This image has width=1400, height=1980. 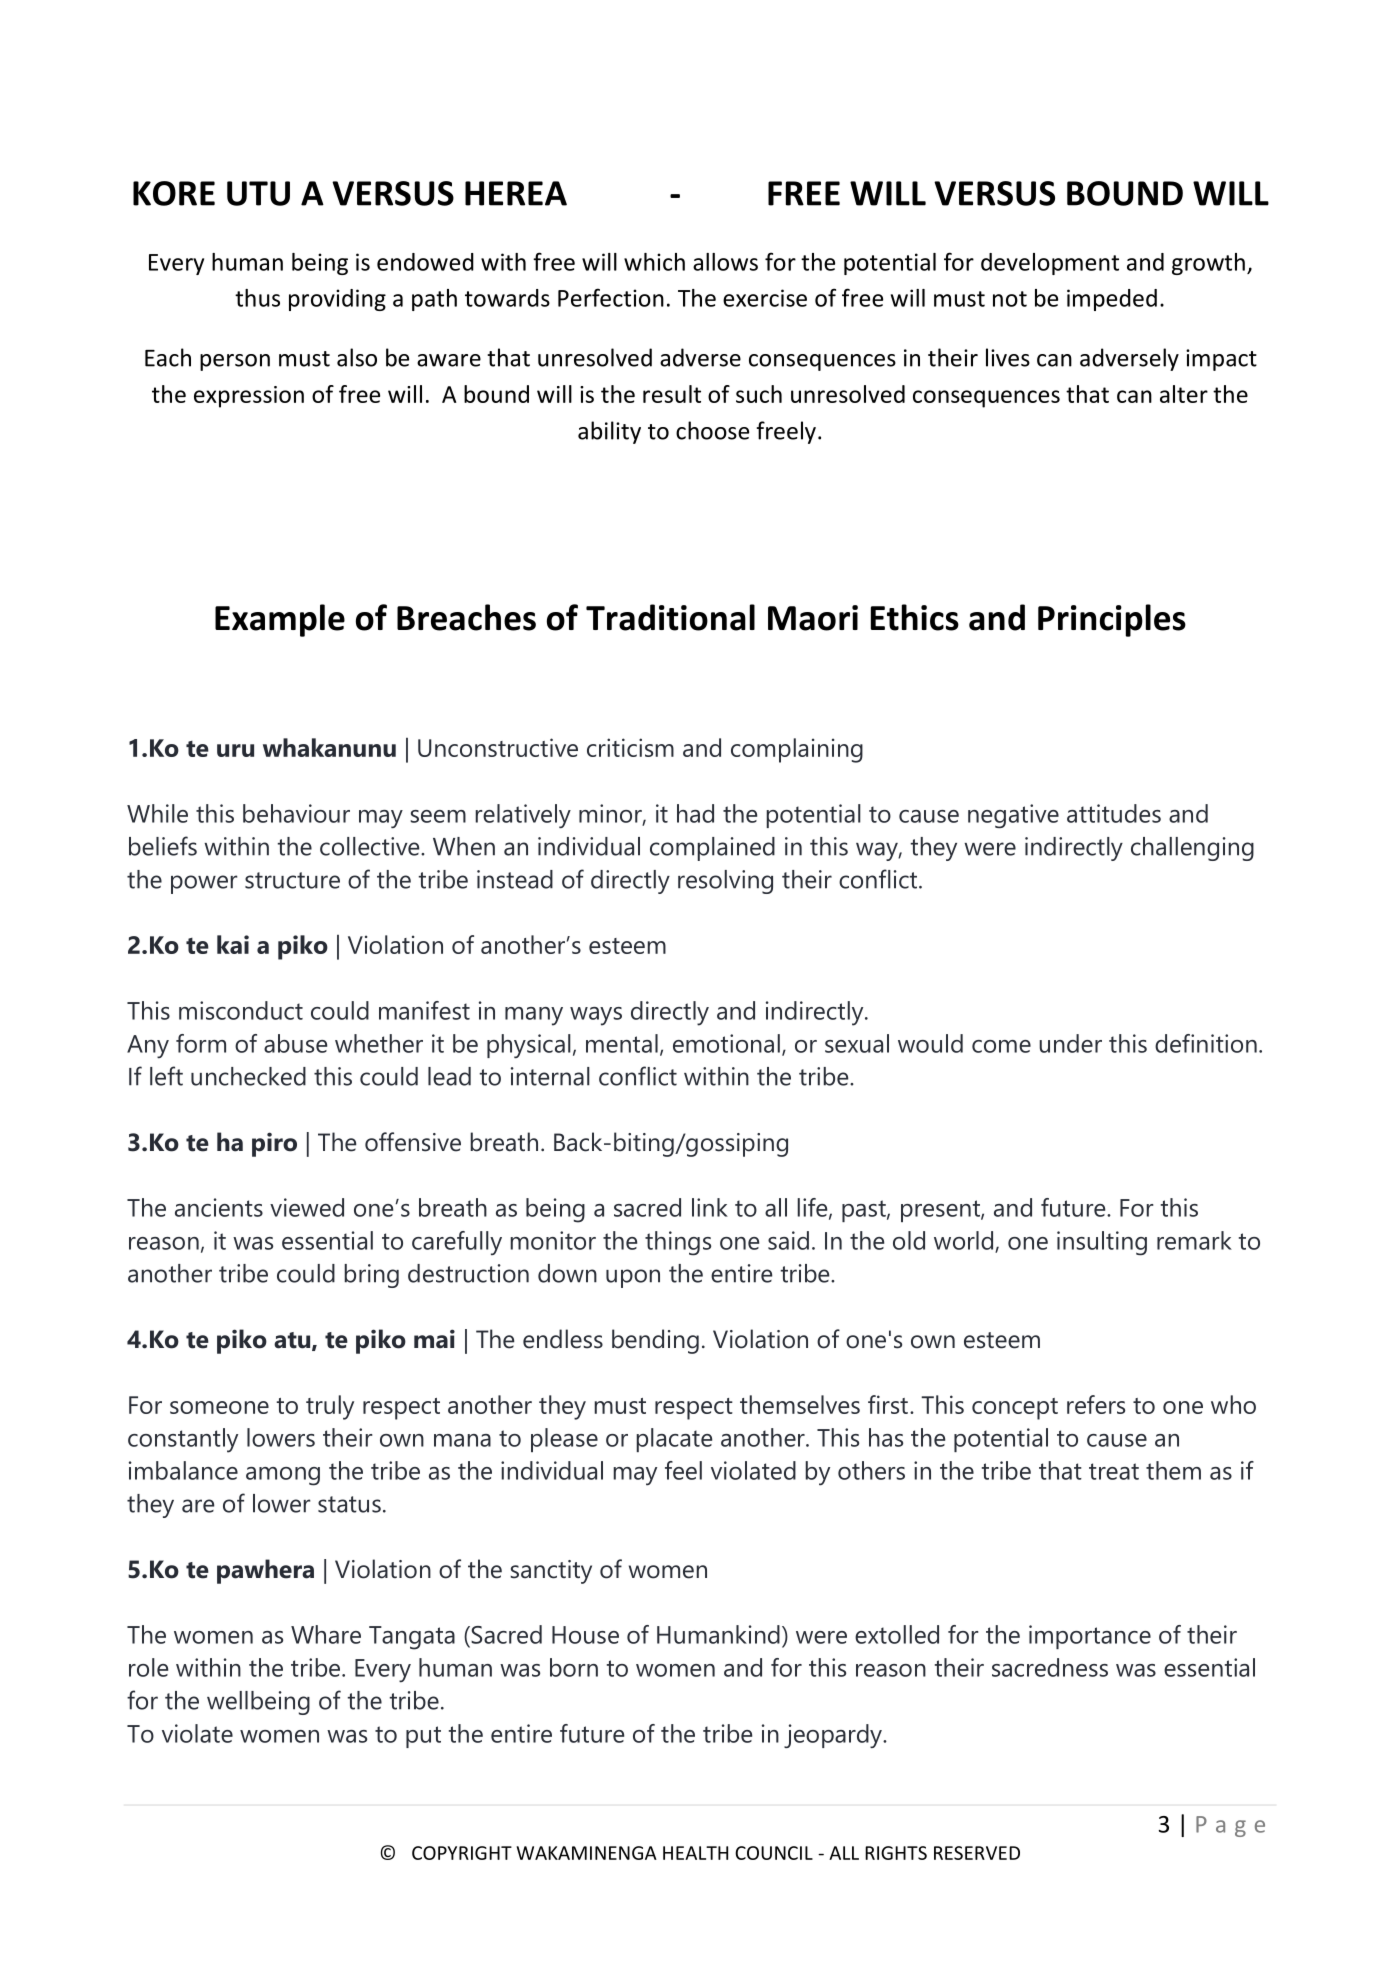 What do you see at coordinates (695, 1853) in the image?
I see `HEALTH` at bounding box center [695, 1853].
